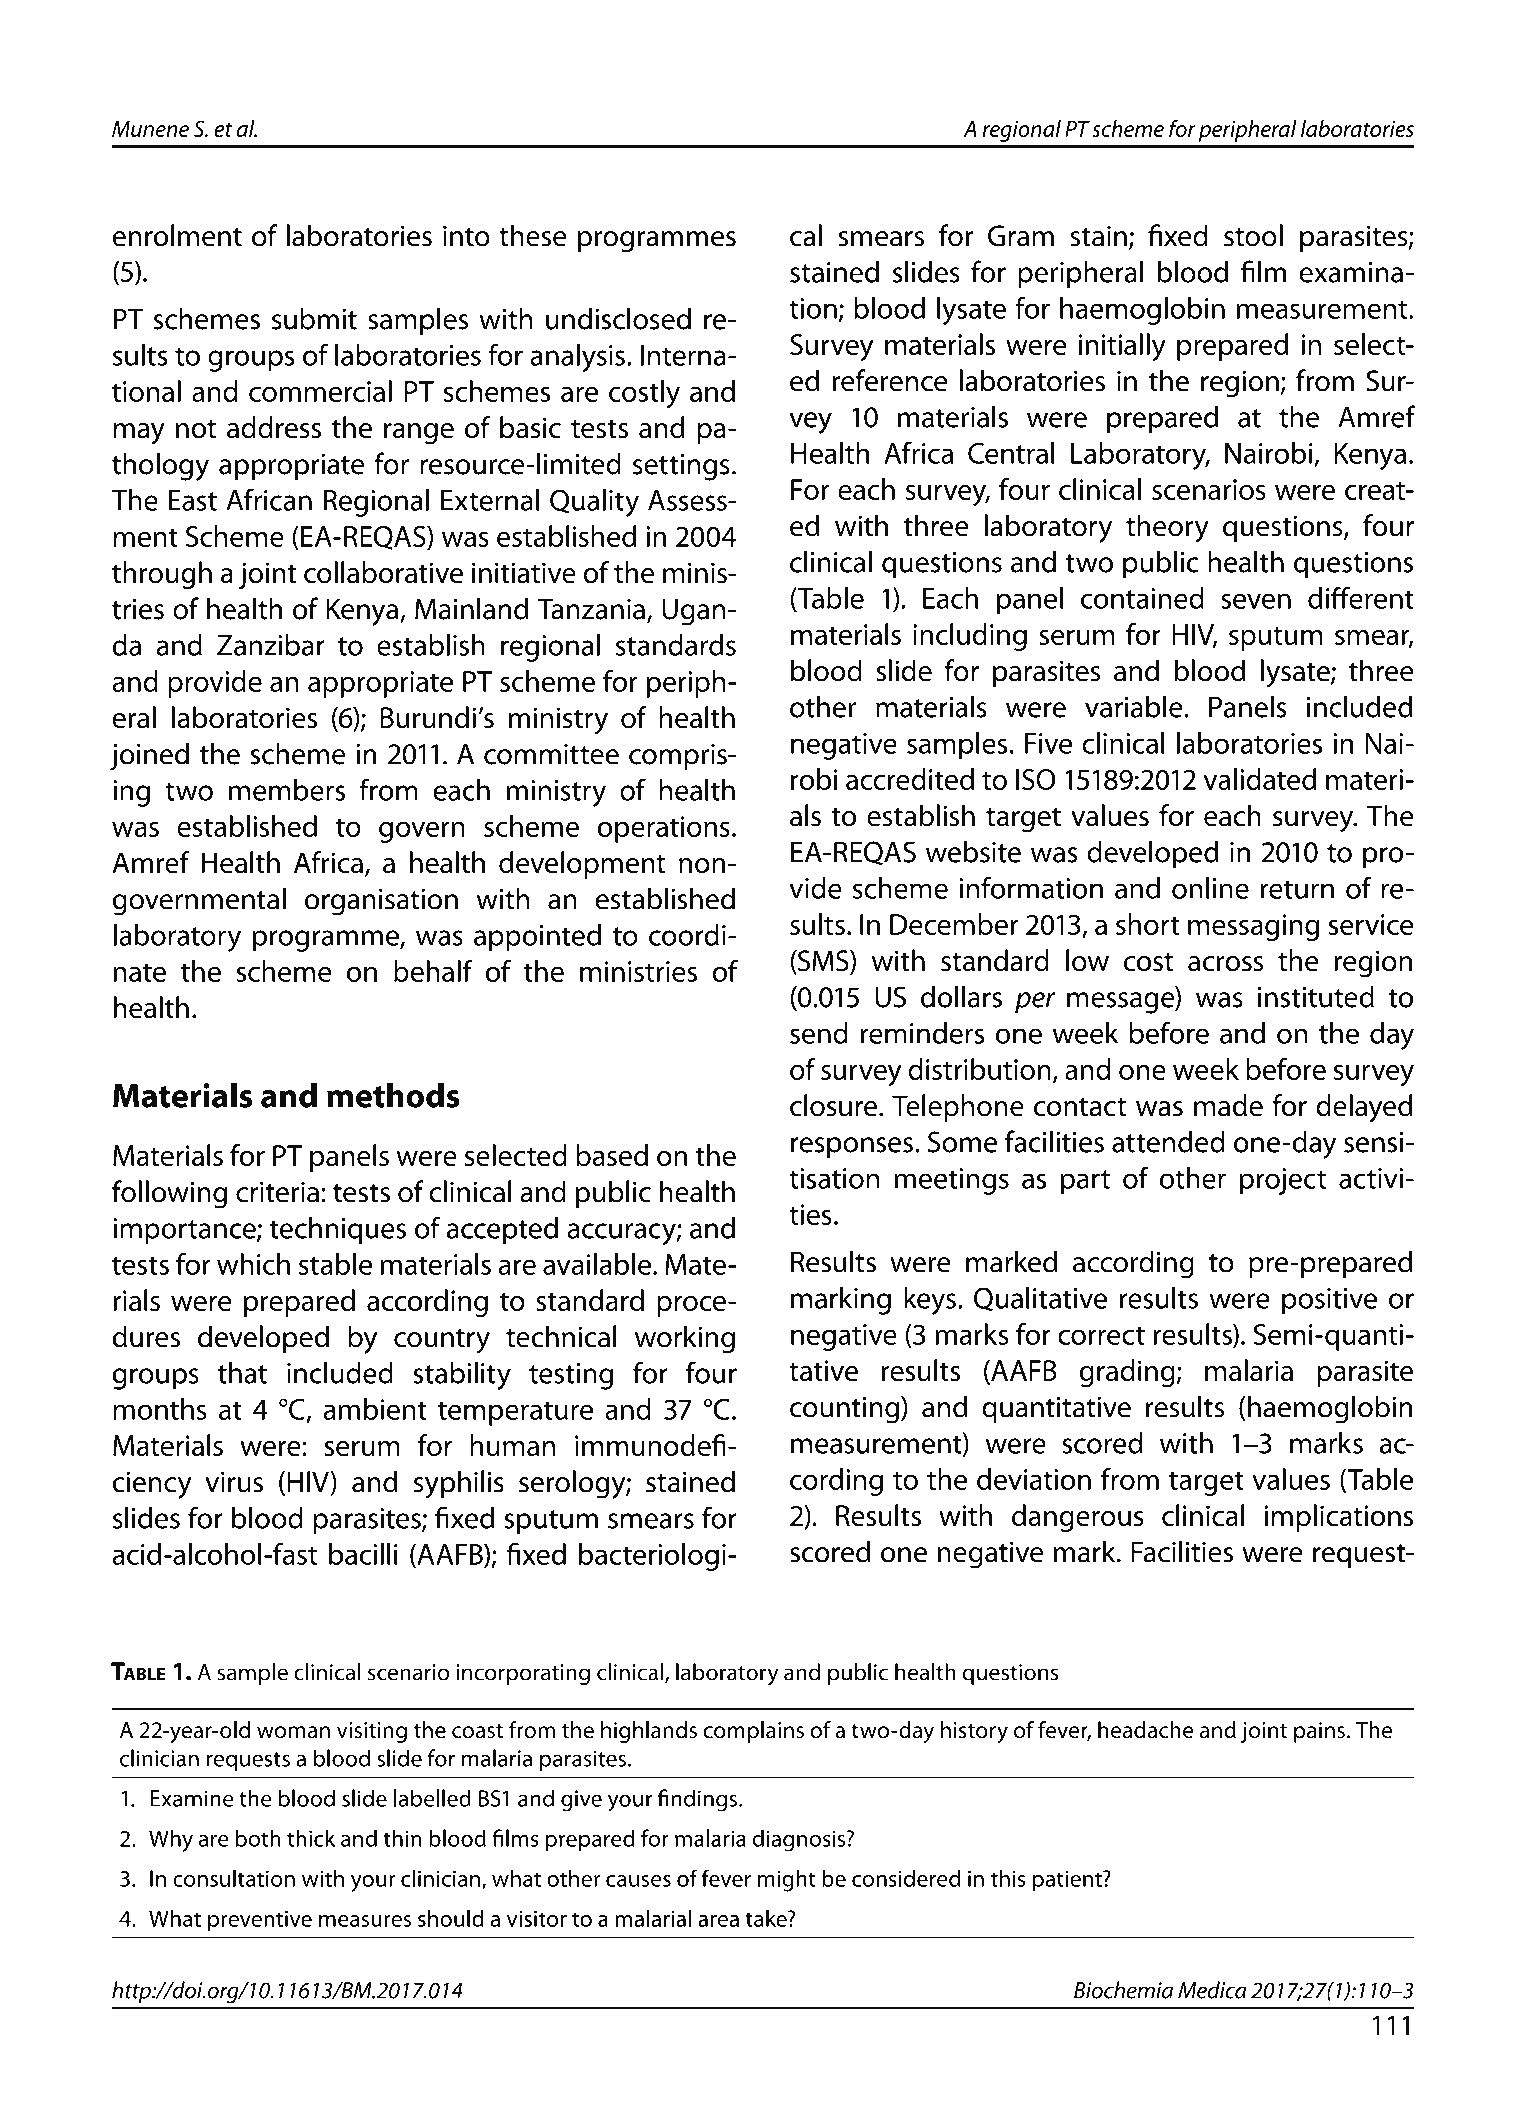  I want to click on Zanzibar, so click(271, 645).
